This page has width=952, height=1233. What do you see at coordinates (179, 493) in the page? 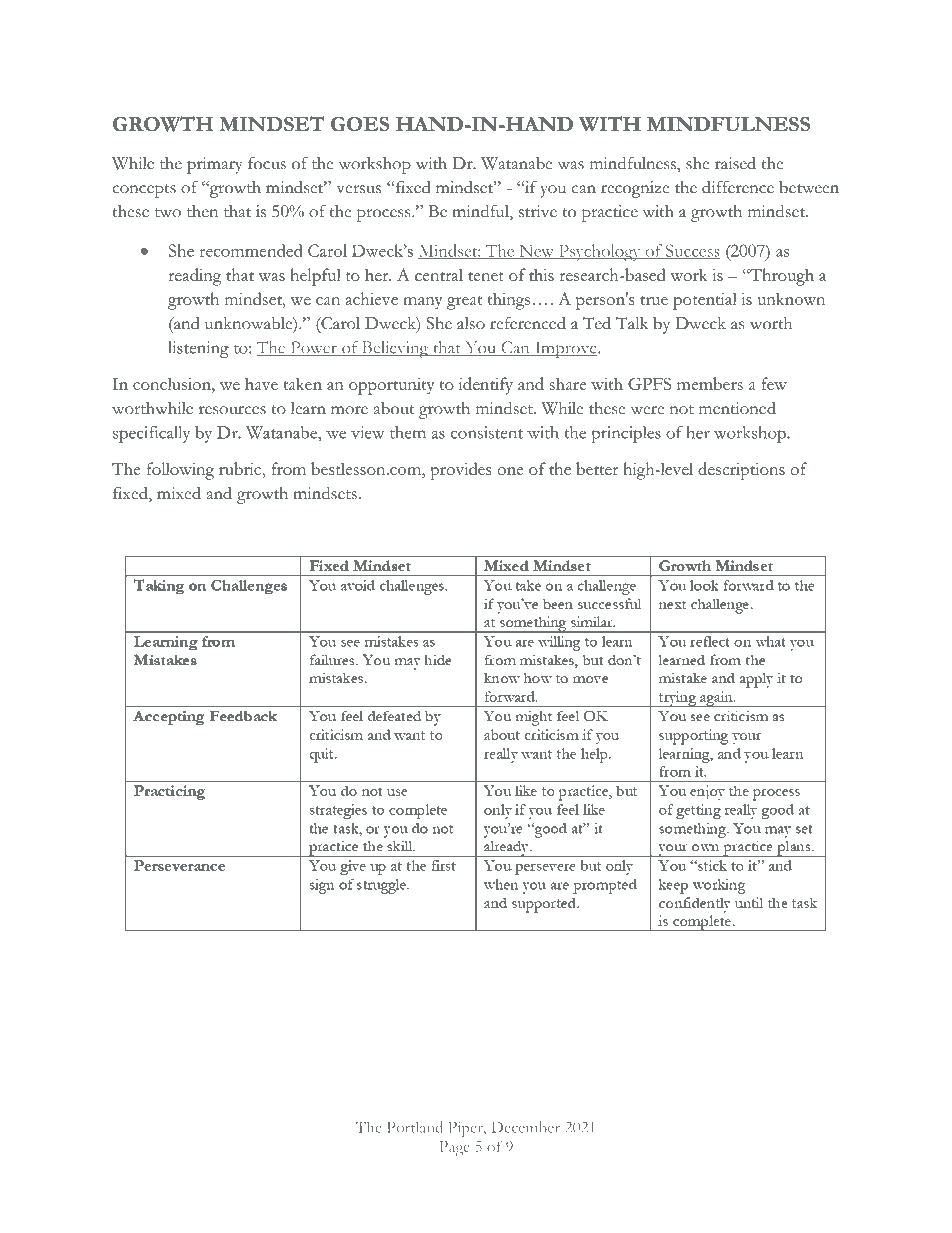
I see `mixed` at bounding box center [179, 493].
